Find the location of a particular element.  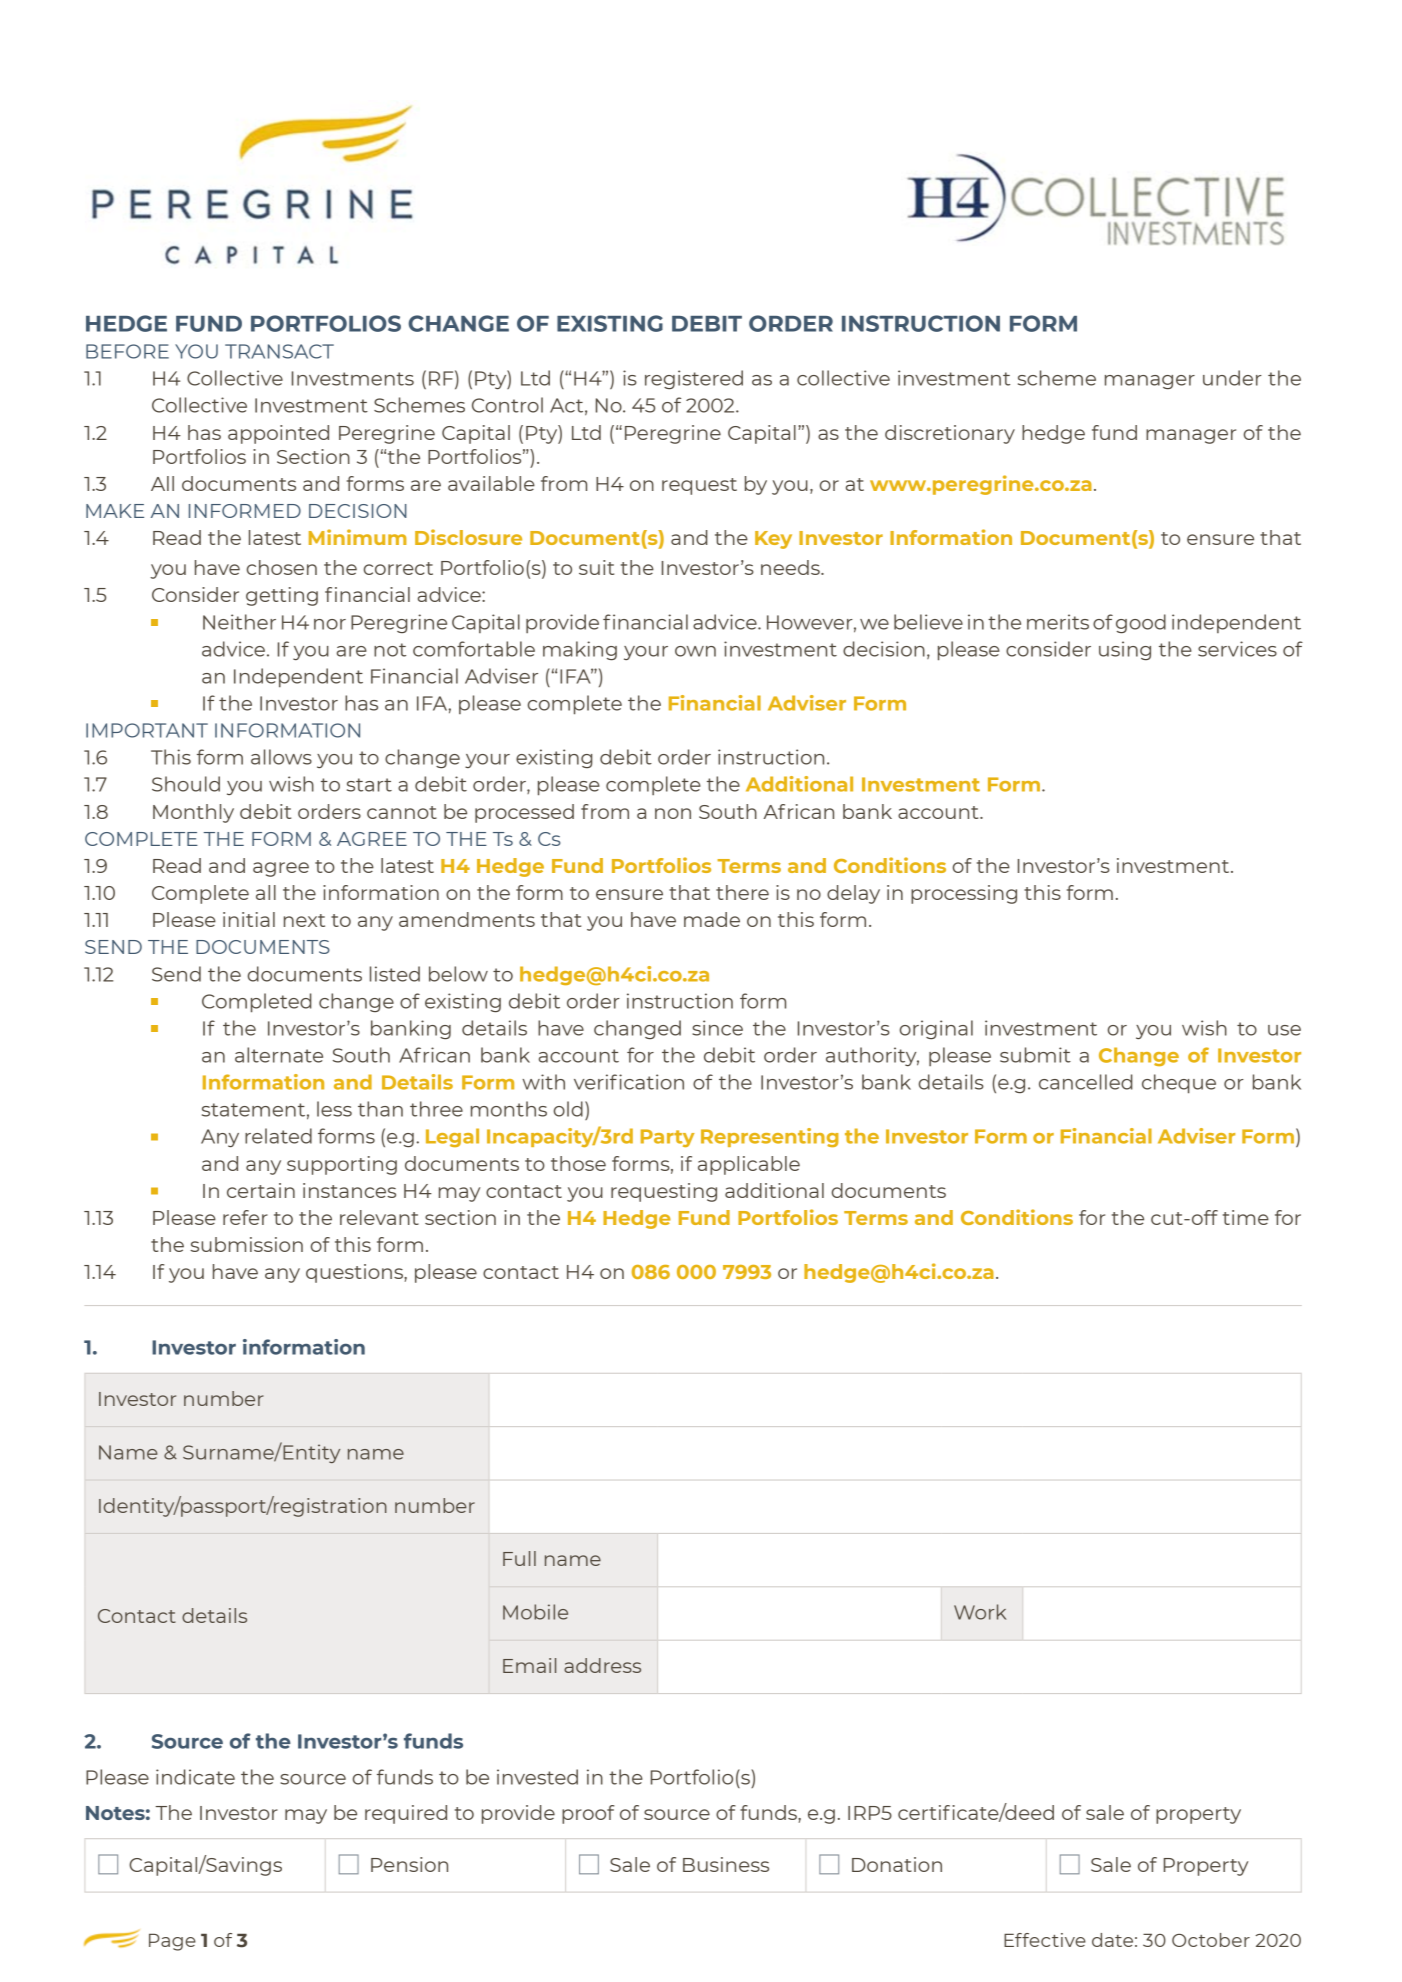

registered is located at coordinates (694, 379).
